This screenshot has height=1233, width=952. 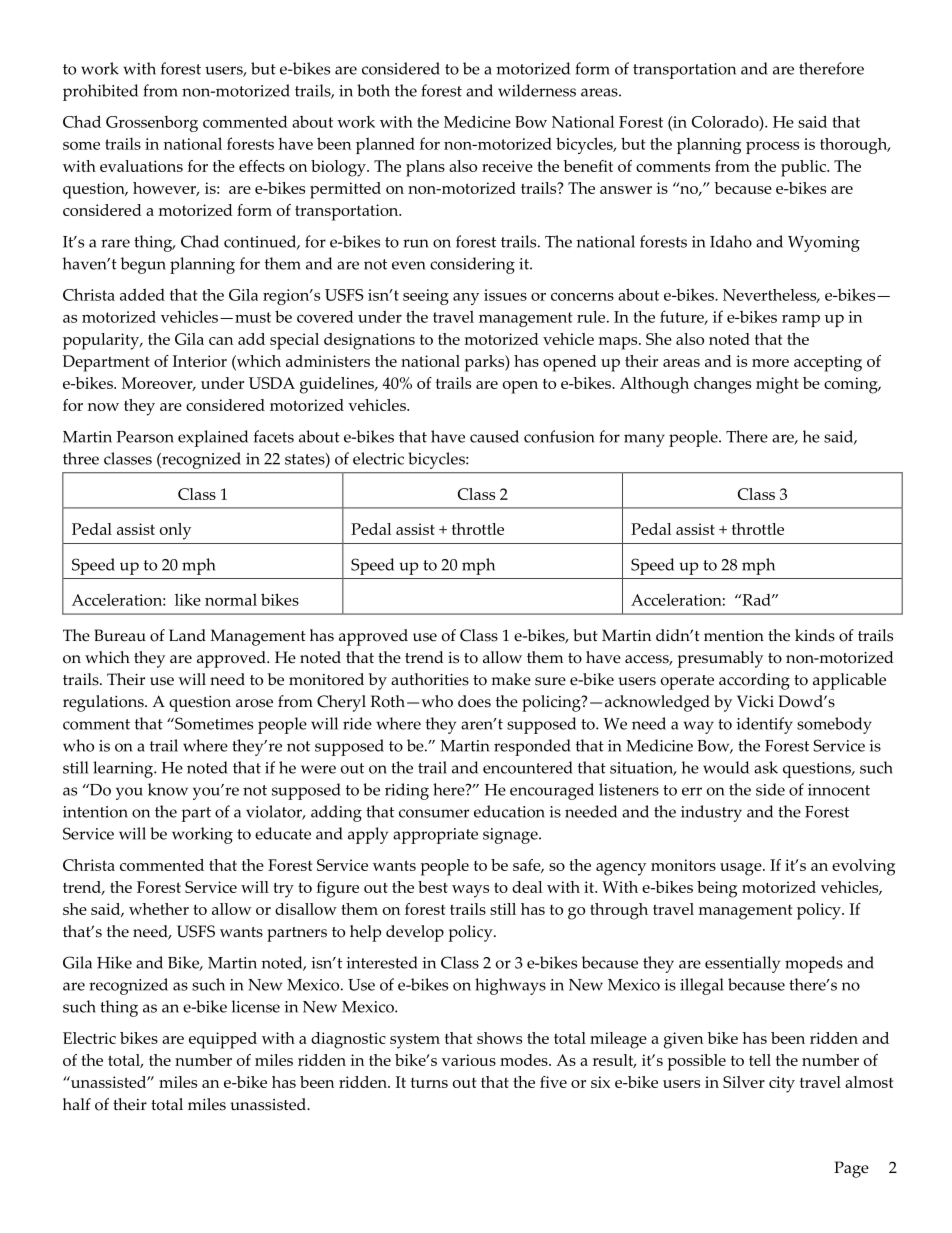 What do you see at coordinates (511, 679) in the screenshot?
I see `make` at bounding box center [511, 679].
